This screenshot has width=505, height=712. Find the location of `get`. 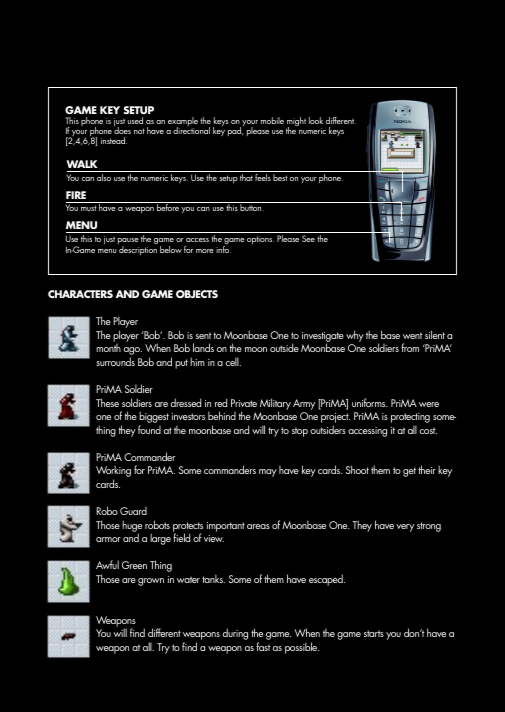

get is located at coordinates (409, 472).
